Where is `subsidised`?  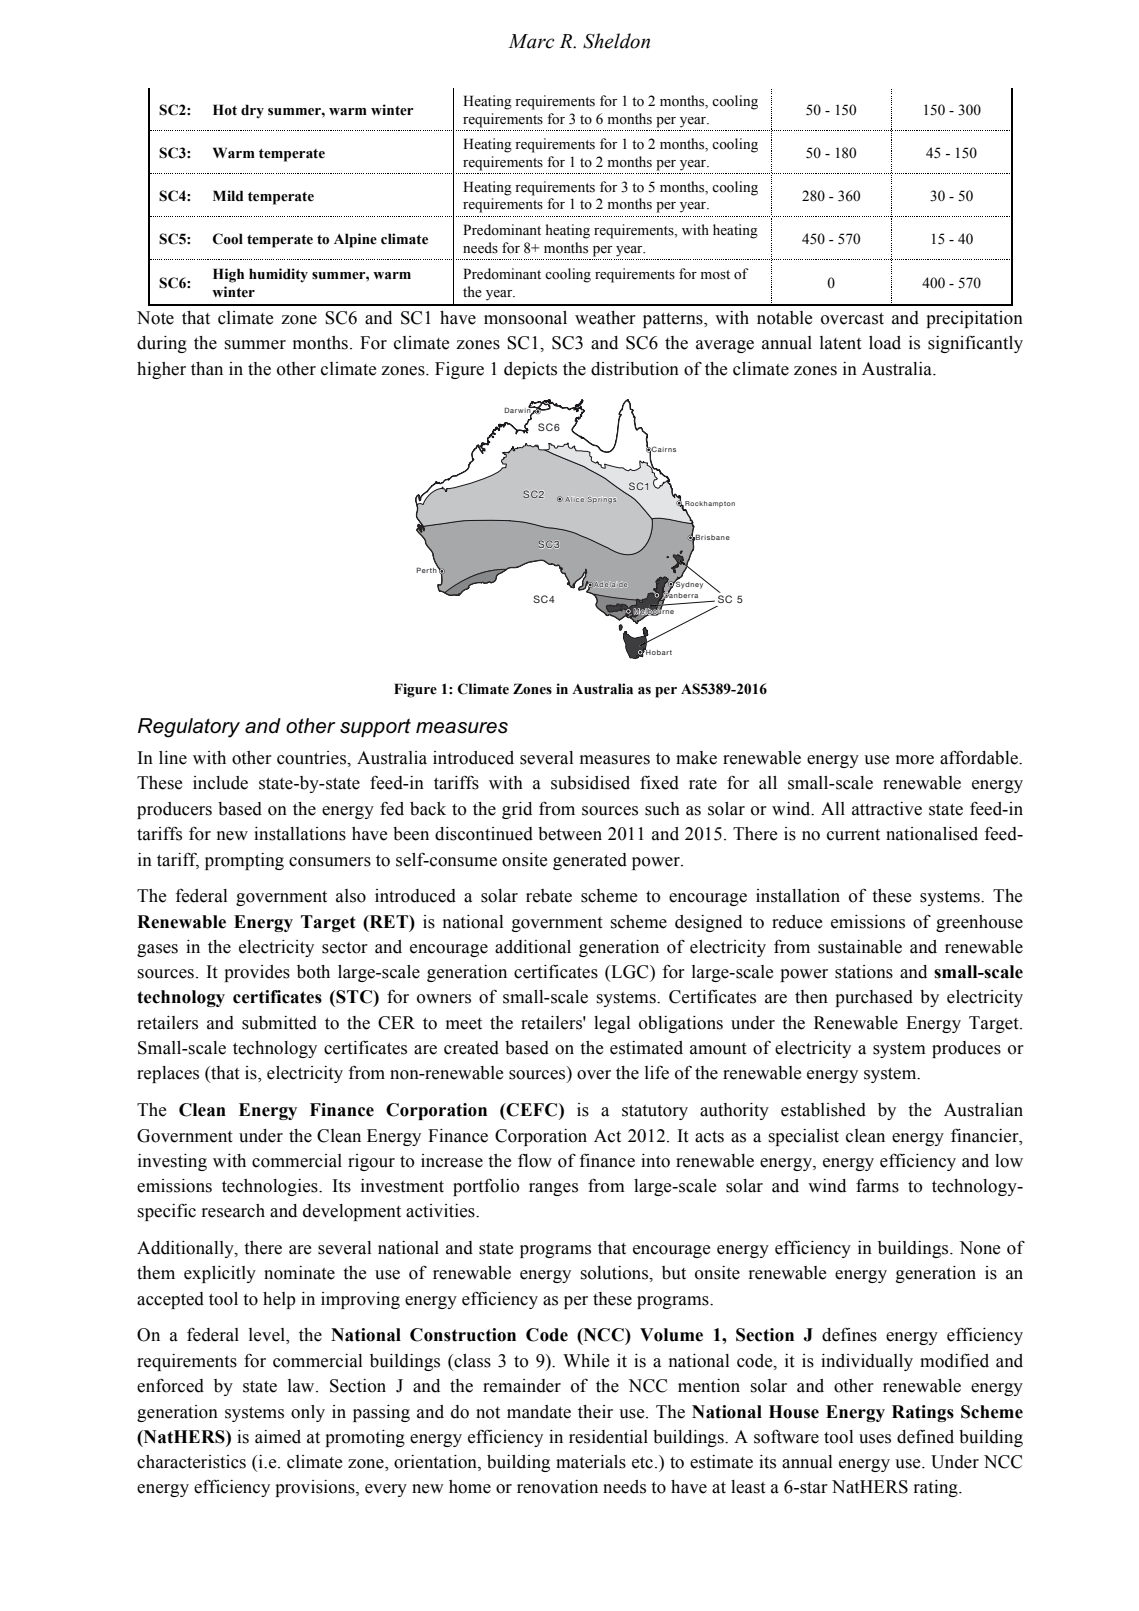 subsidised is located at coordinates (590, 783).
